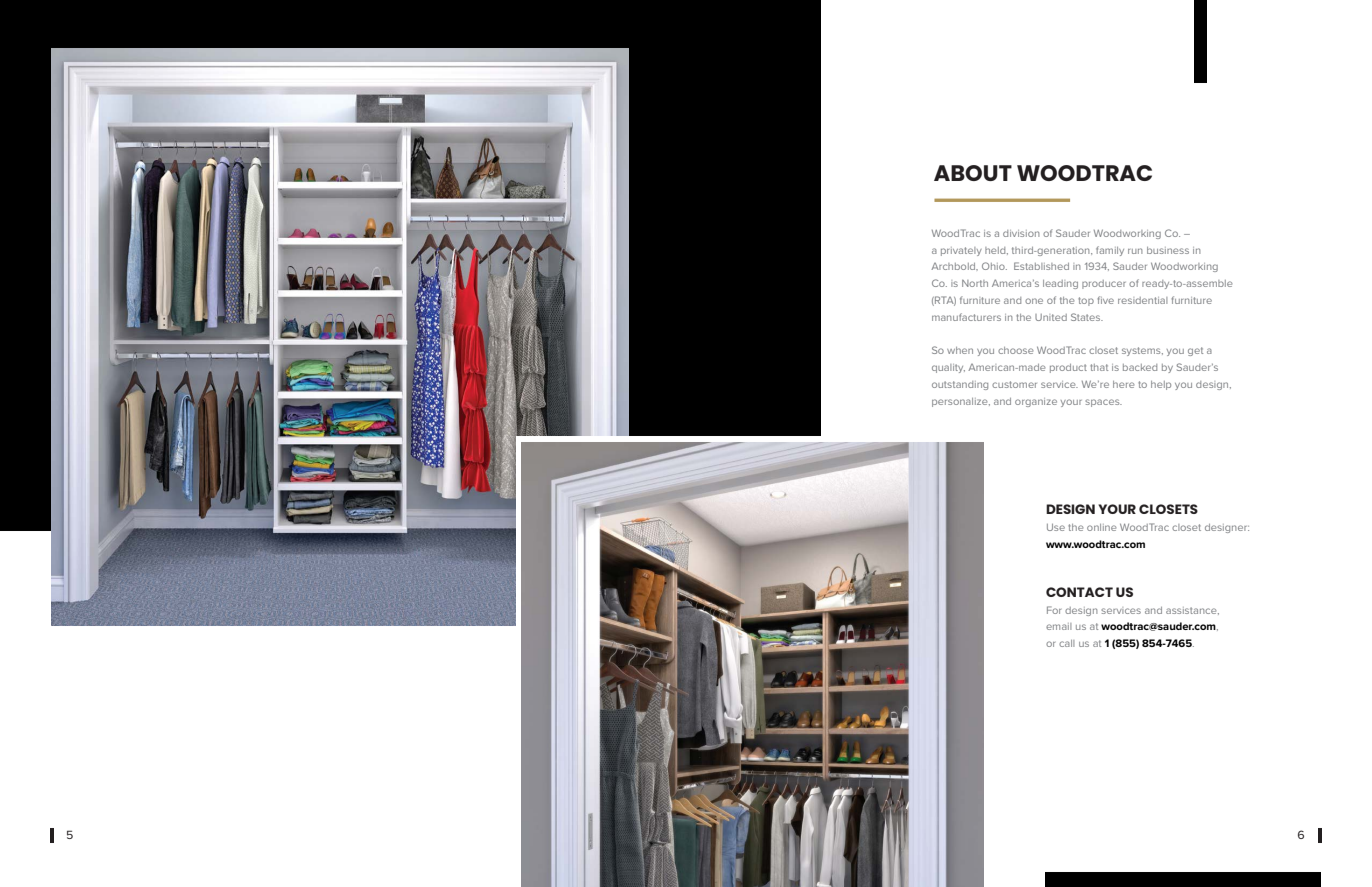 The width and height of the screenshot is (1372, 887). What do you see at coordinates (1103, 403) in the screenshot?
I see `spaces` at bounding box center [1103, 403].
